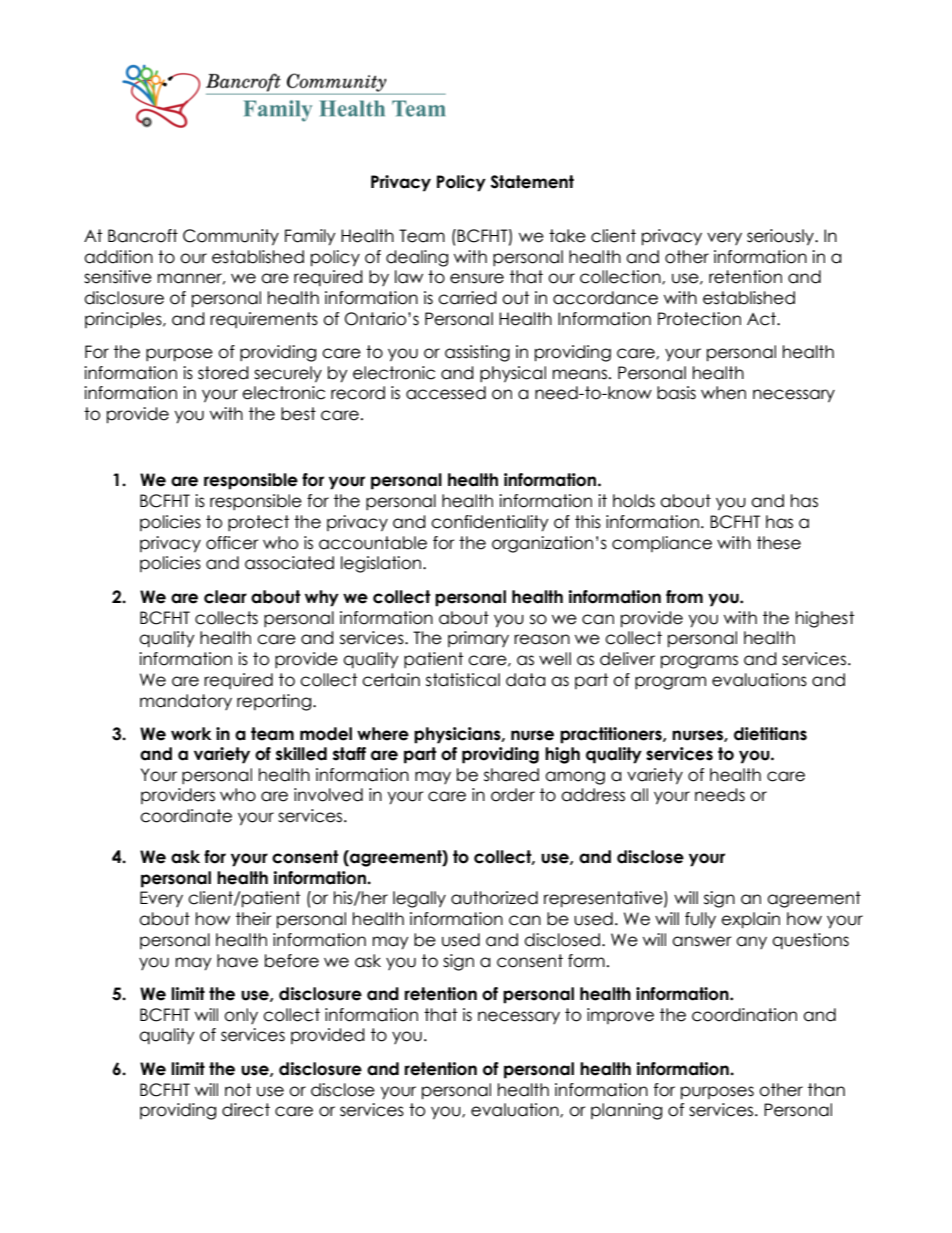  Describe the element at coordinates (779, 543) in the screenshot. I see `these` at that location.
